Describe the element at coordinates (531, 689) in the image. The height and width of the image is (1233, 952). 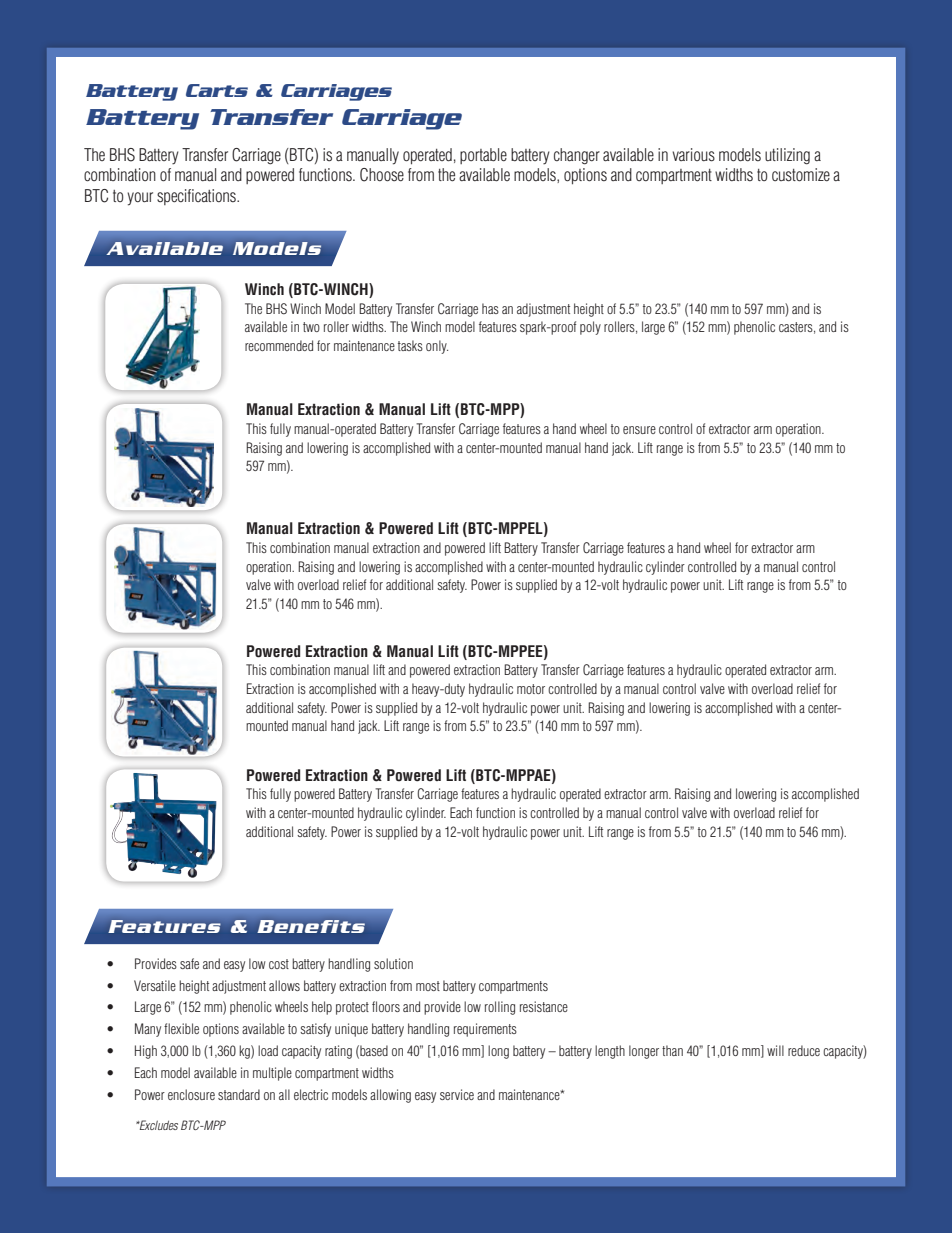
I see `motor` at that location.
